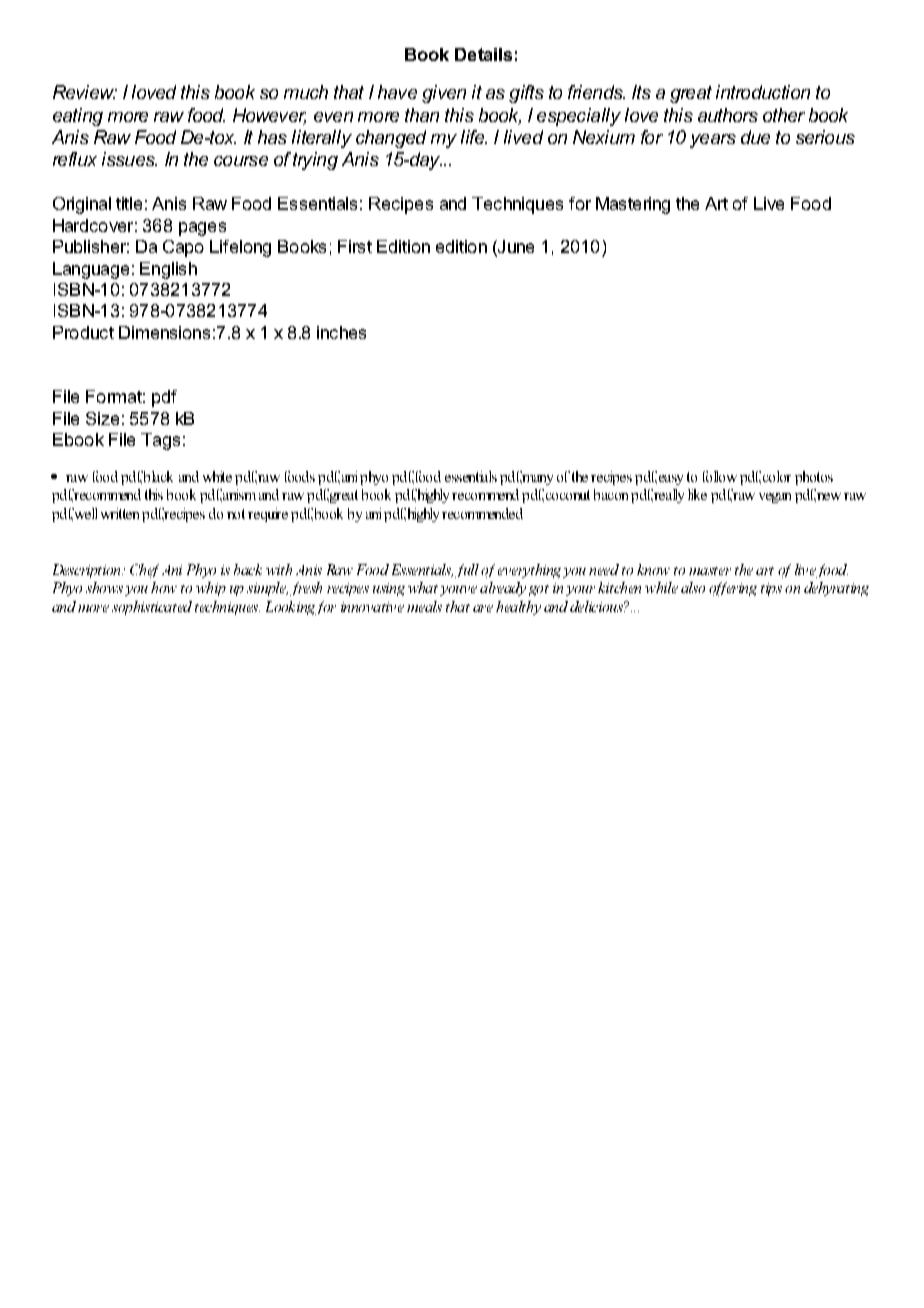 The image size is (924, 1308). Describe the element at coordinates (83, 332) in the screenshot. I see `Product` at that location.
